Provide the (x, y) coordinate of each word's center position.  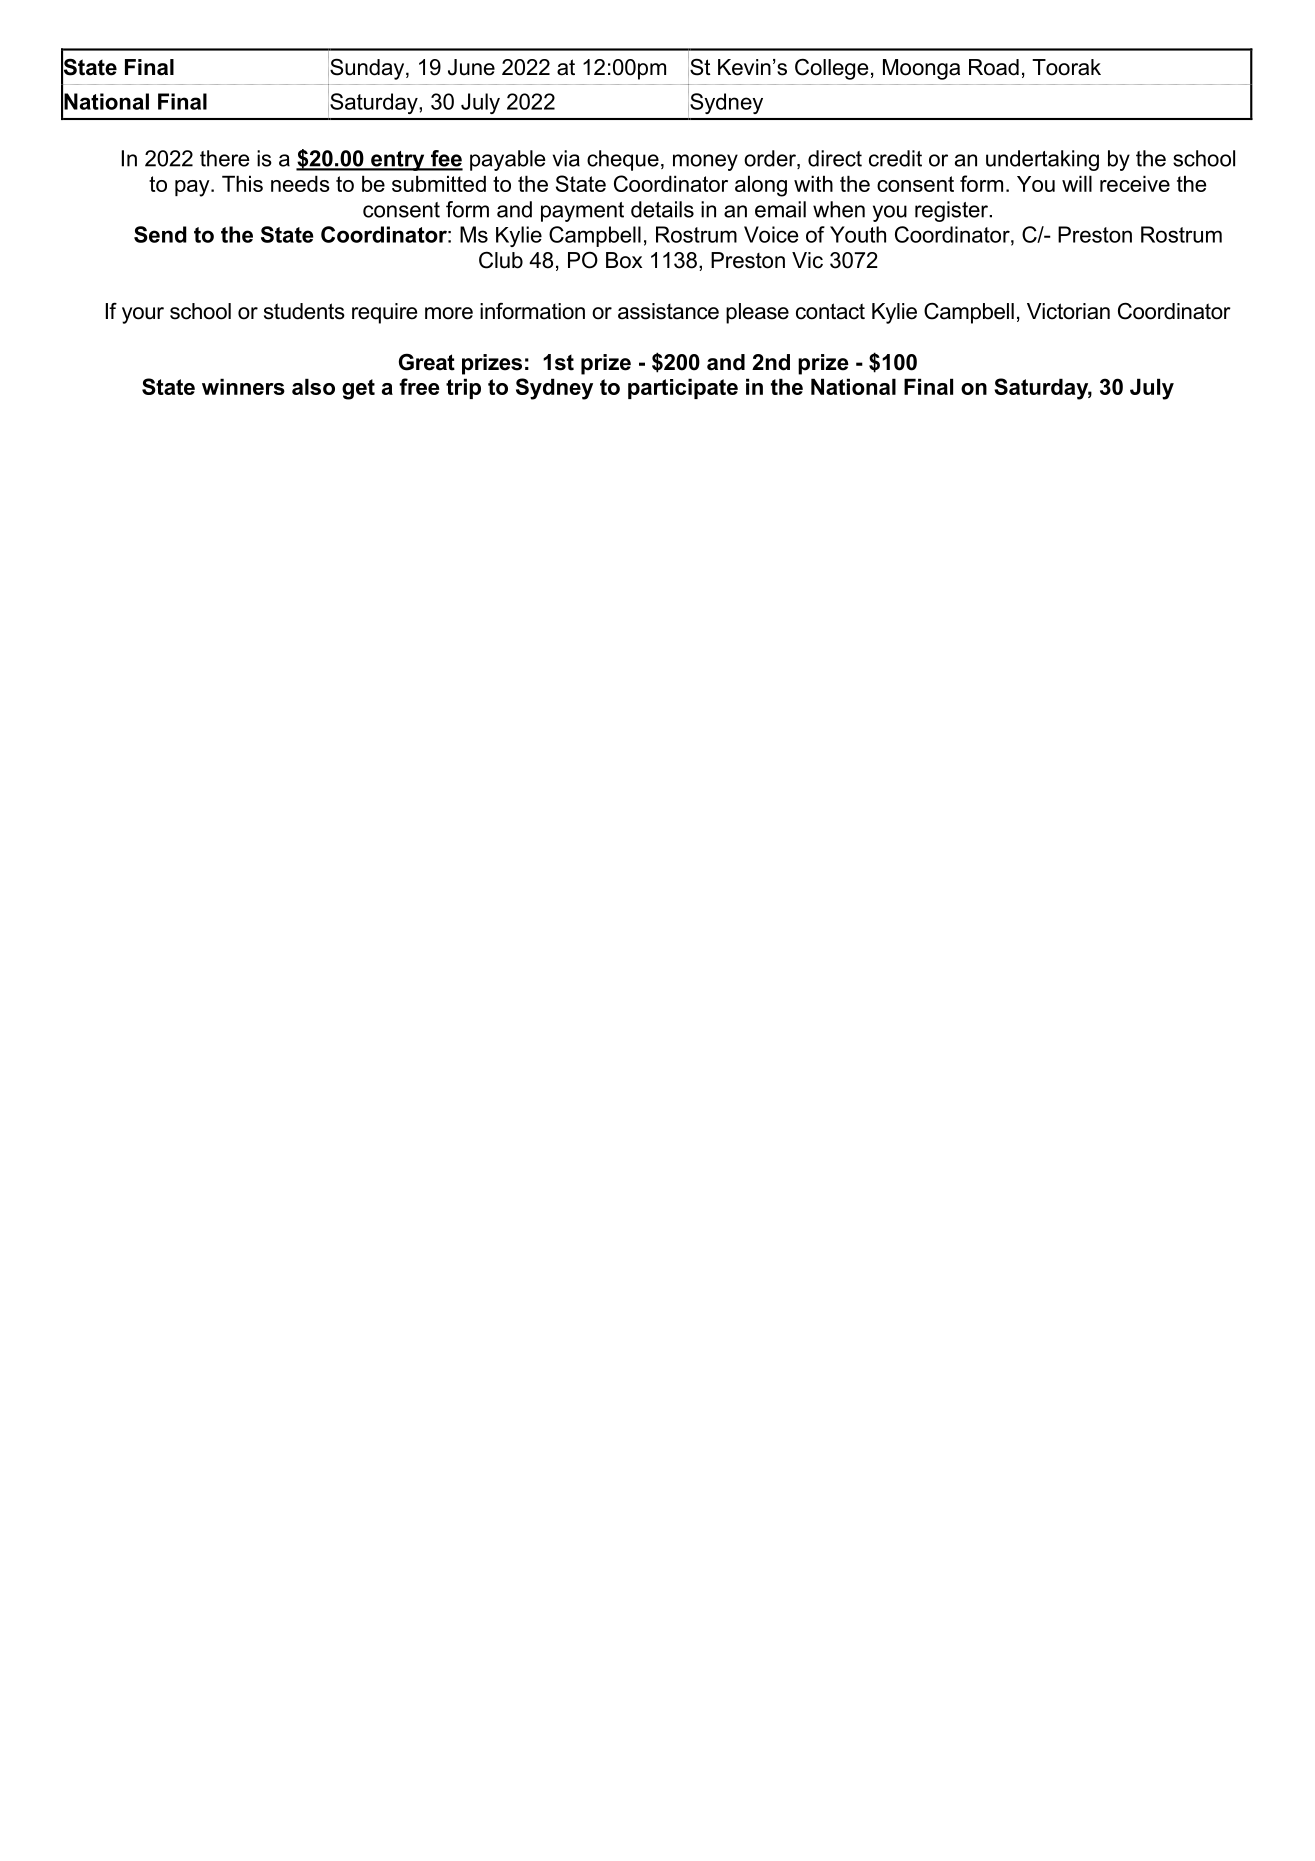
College (831, 69)
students (304, 311)
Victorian (1068, 311)
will (1077, 183)
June (471, 67)
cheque (623, 160)
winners (243, 386)
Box (624, 260)
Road (994, 67)
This (242, 183)
